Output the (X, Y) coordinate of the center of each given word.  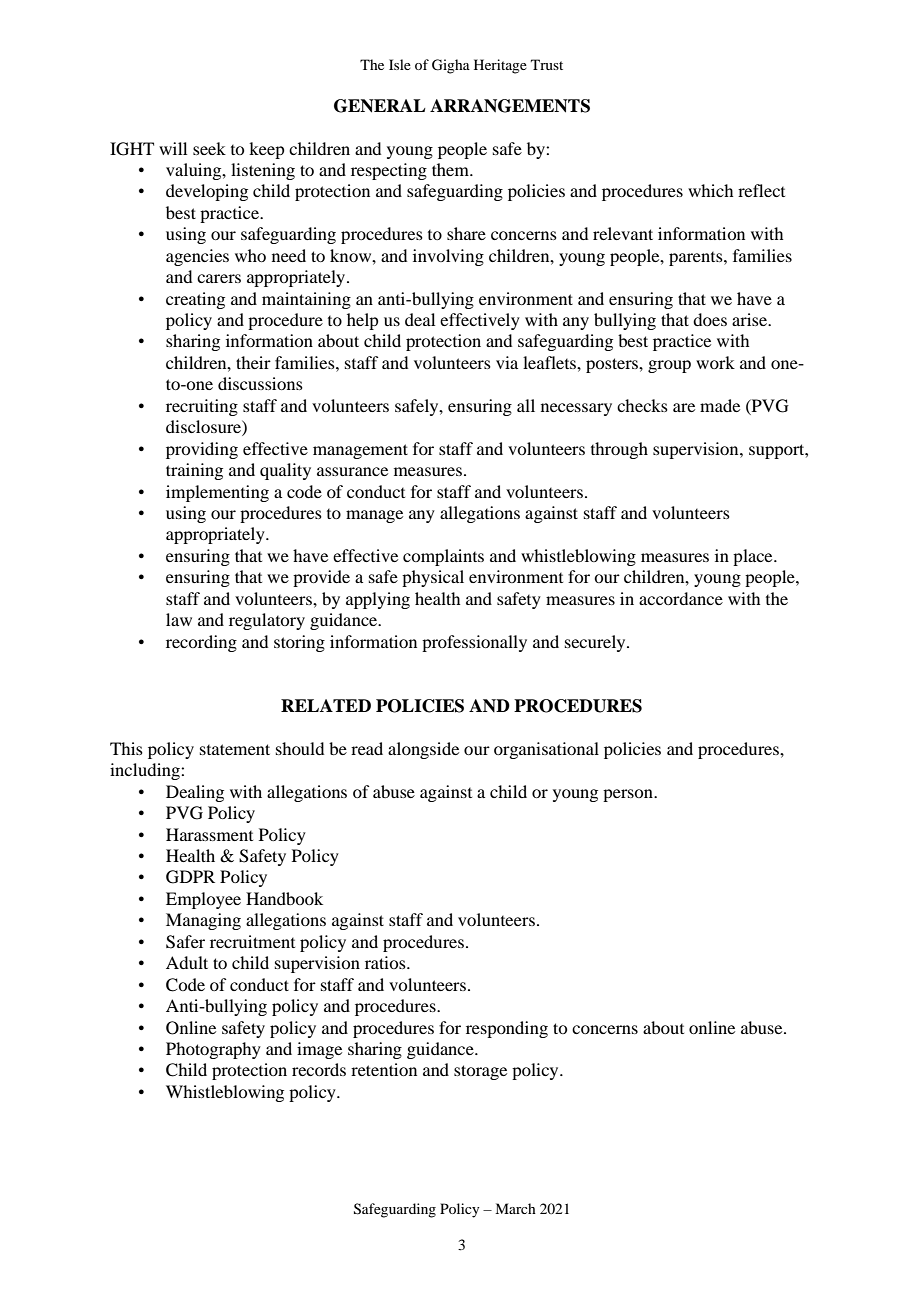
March (515, 1208)
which (710, 190)
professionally (474, 643)
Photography (213, 1050)
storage (480, 1072)
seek (209, 148)
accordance (681, 598)
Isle (400, 64)
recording (201, 643)
